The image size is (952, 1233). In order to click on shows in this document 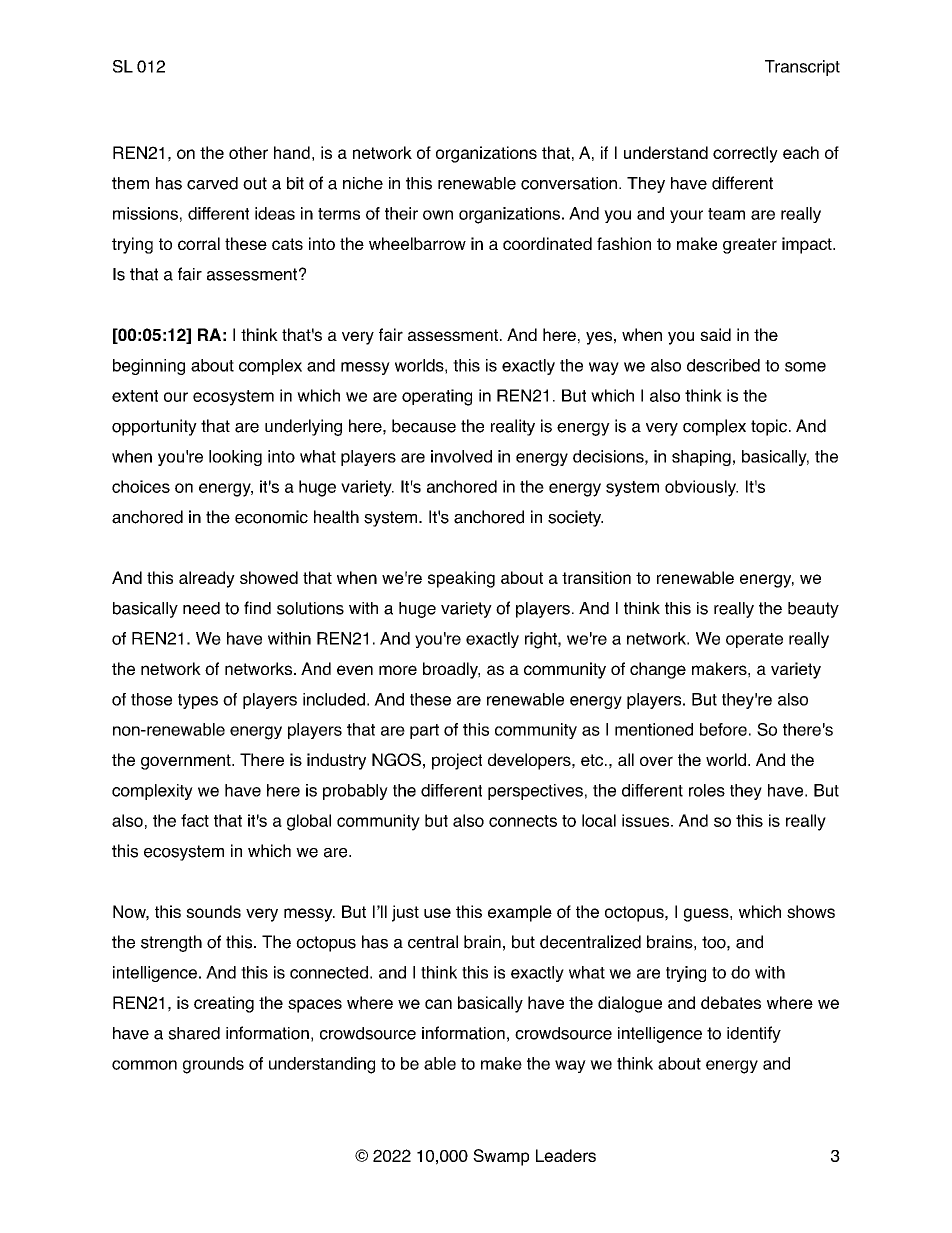, I will do `click(811, 911)`.
